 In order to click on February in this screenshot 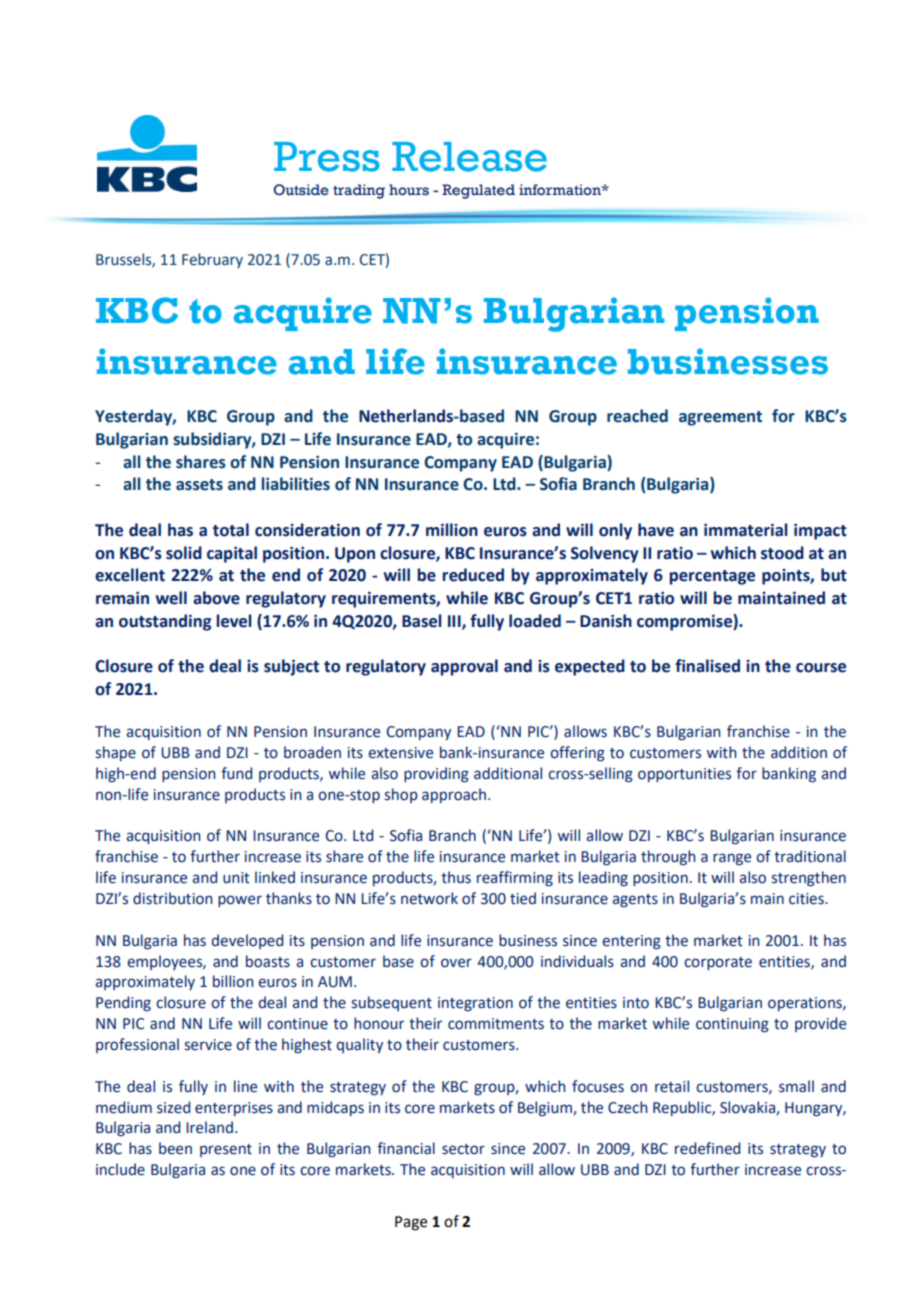, I will do `click(212, 260)`.
